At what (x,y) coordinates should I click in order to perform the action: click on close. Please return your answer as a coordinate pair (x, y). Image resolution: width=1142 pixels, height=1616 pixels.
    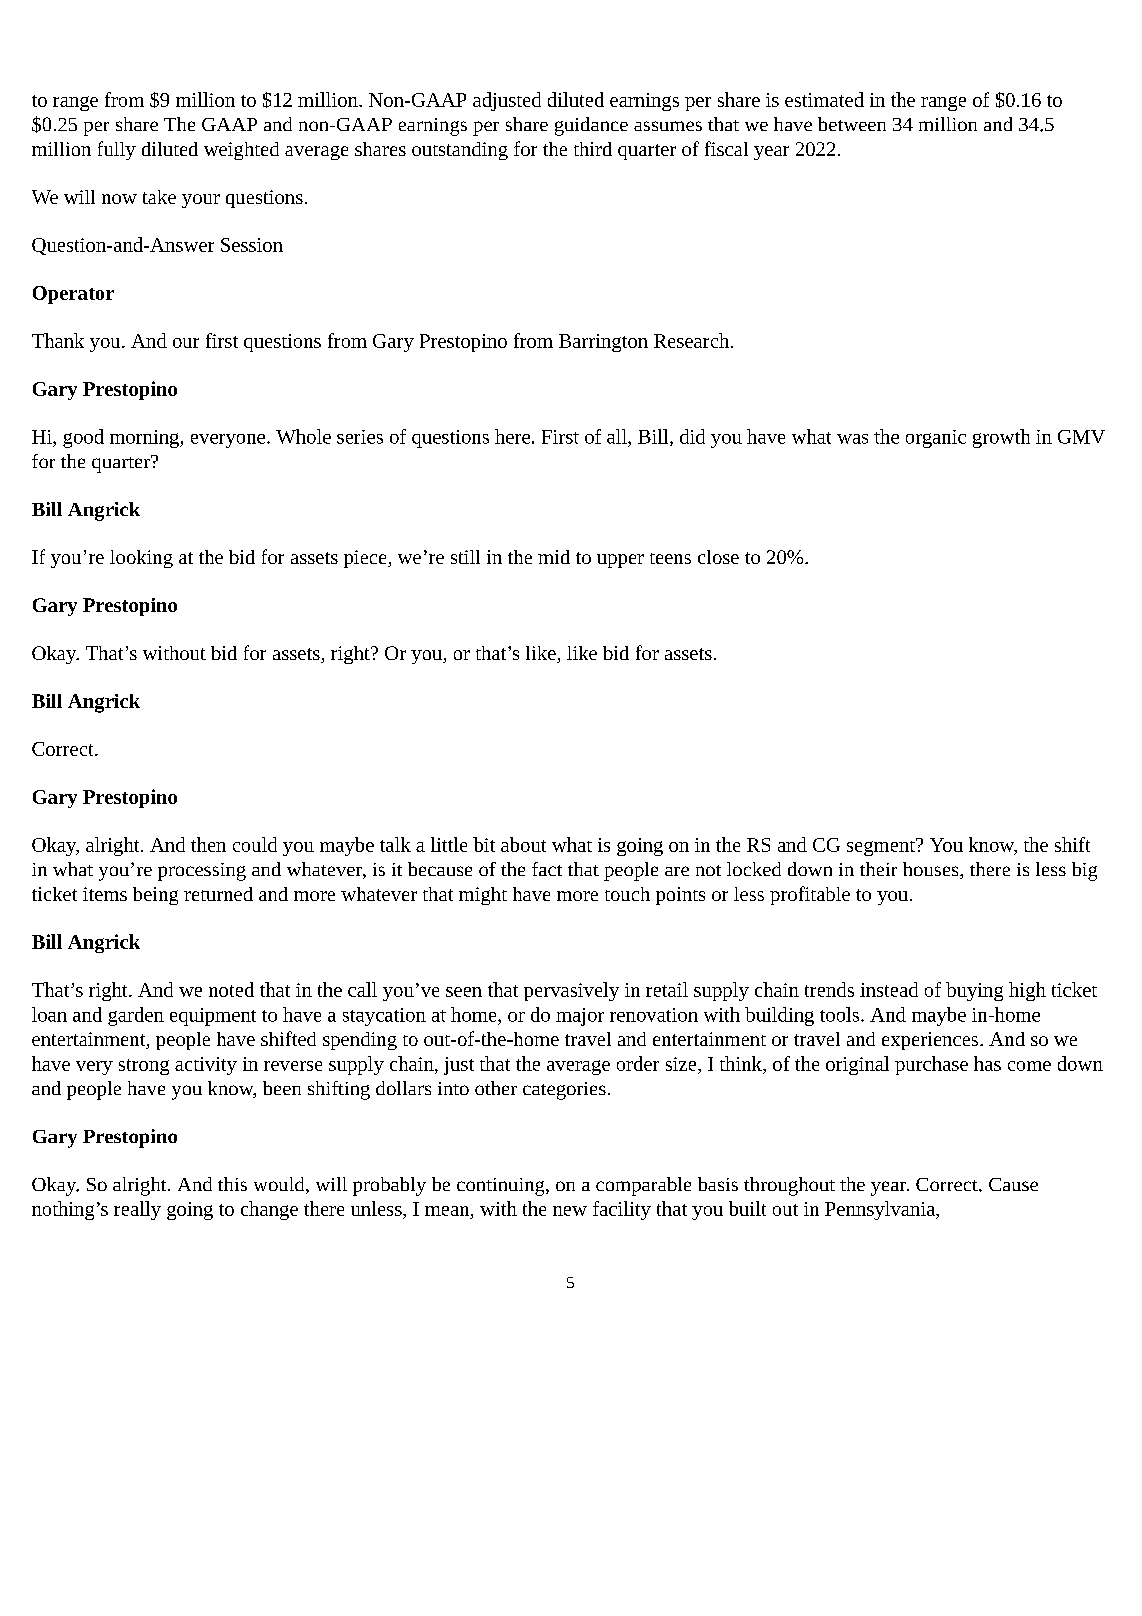
    Looking at the image, I should click on (718, 557).
